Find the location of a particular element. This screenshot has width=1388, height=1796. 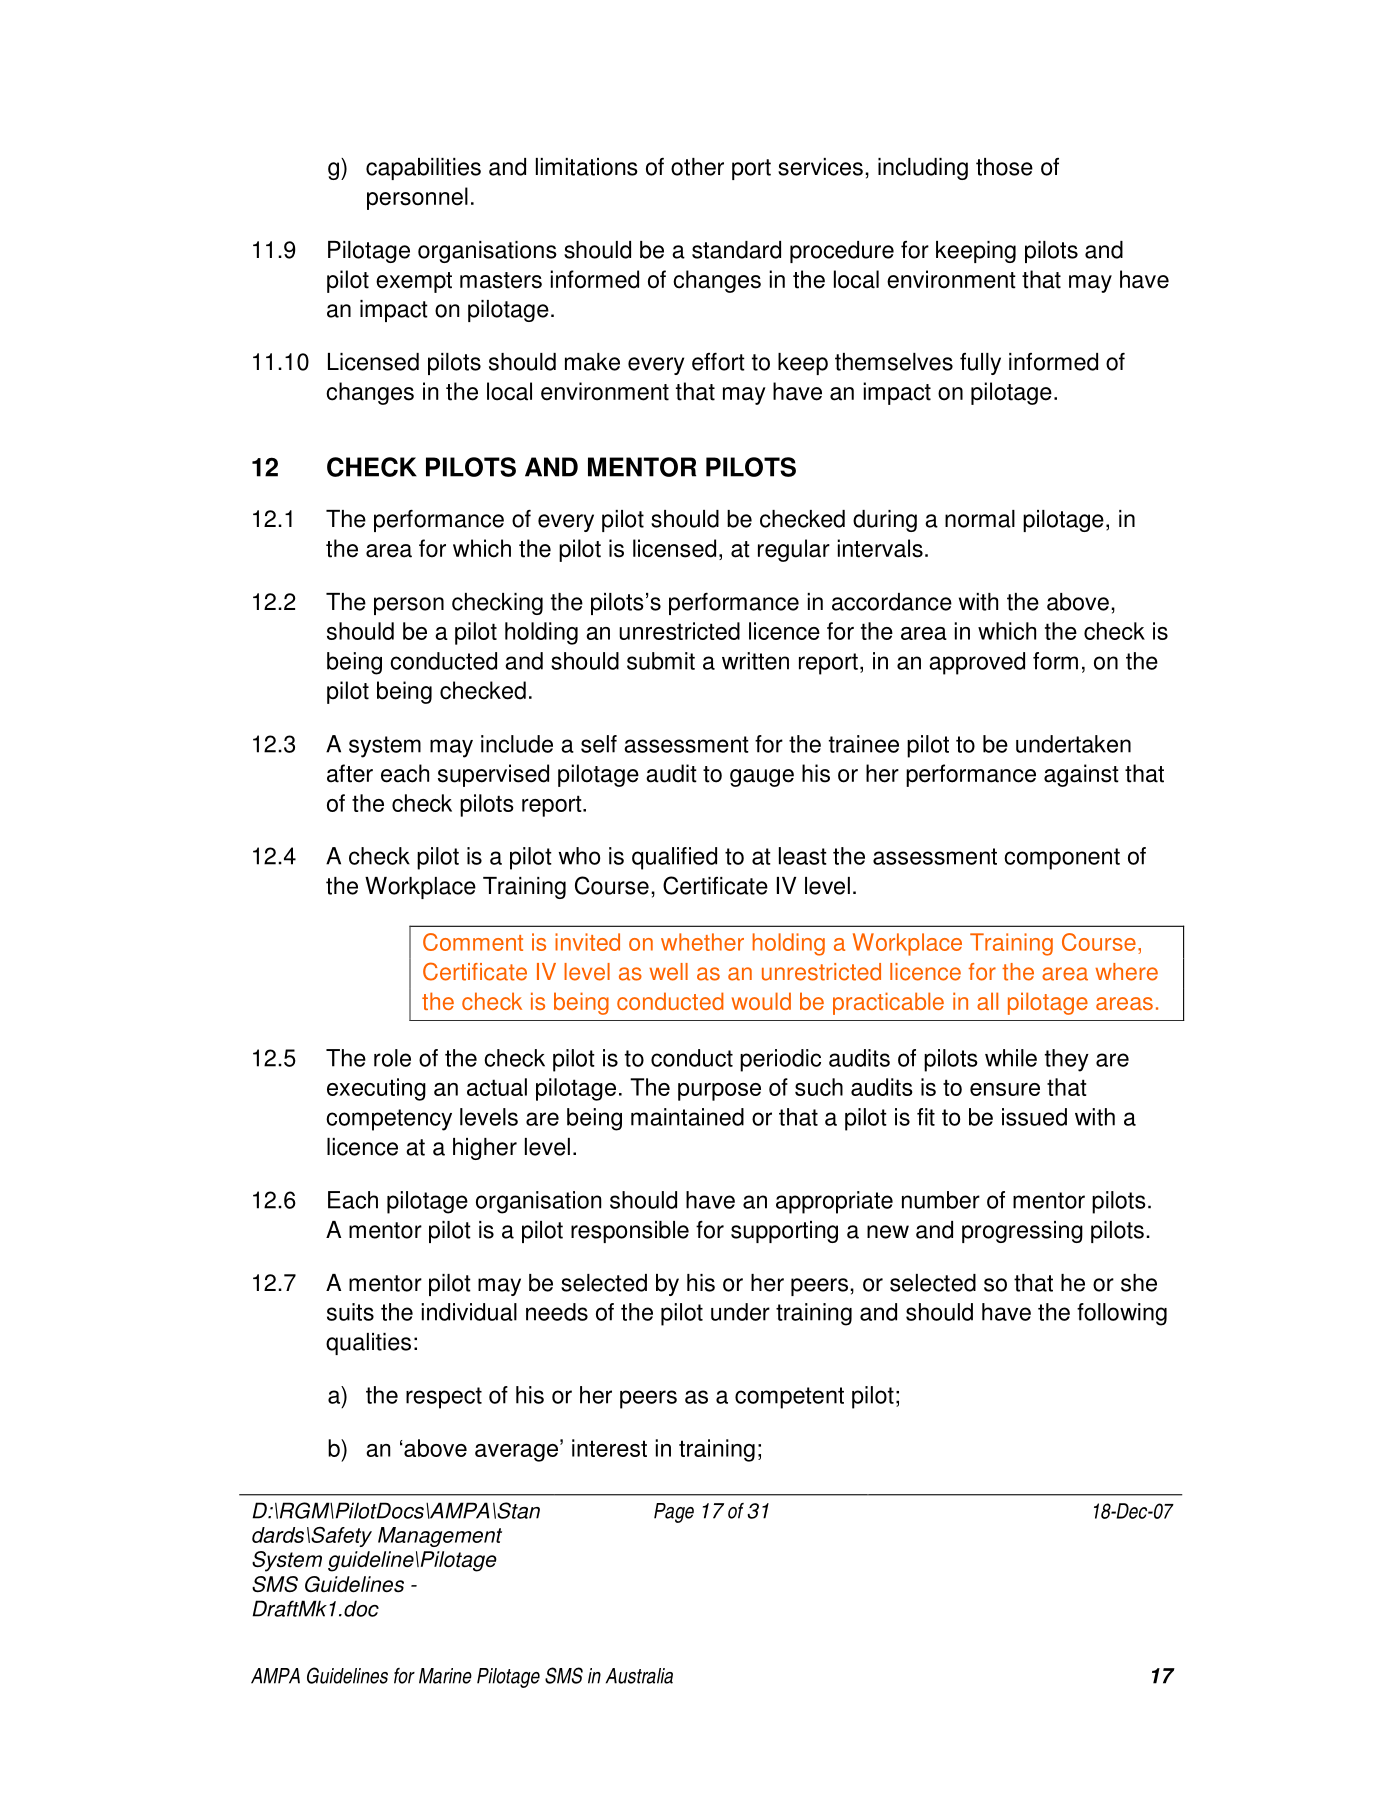

normal is located at coordinates (980, 519).
